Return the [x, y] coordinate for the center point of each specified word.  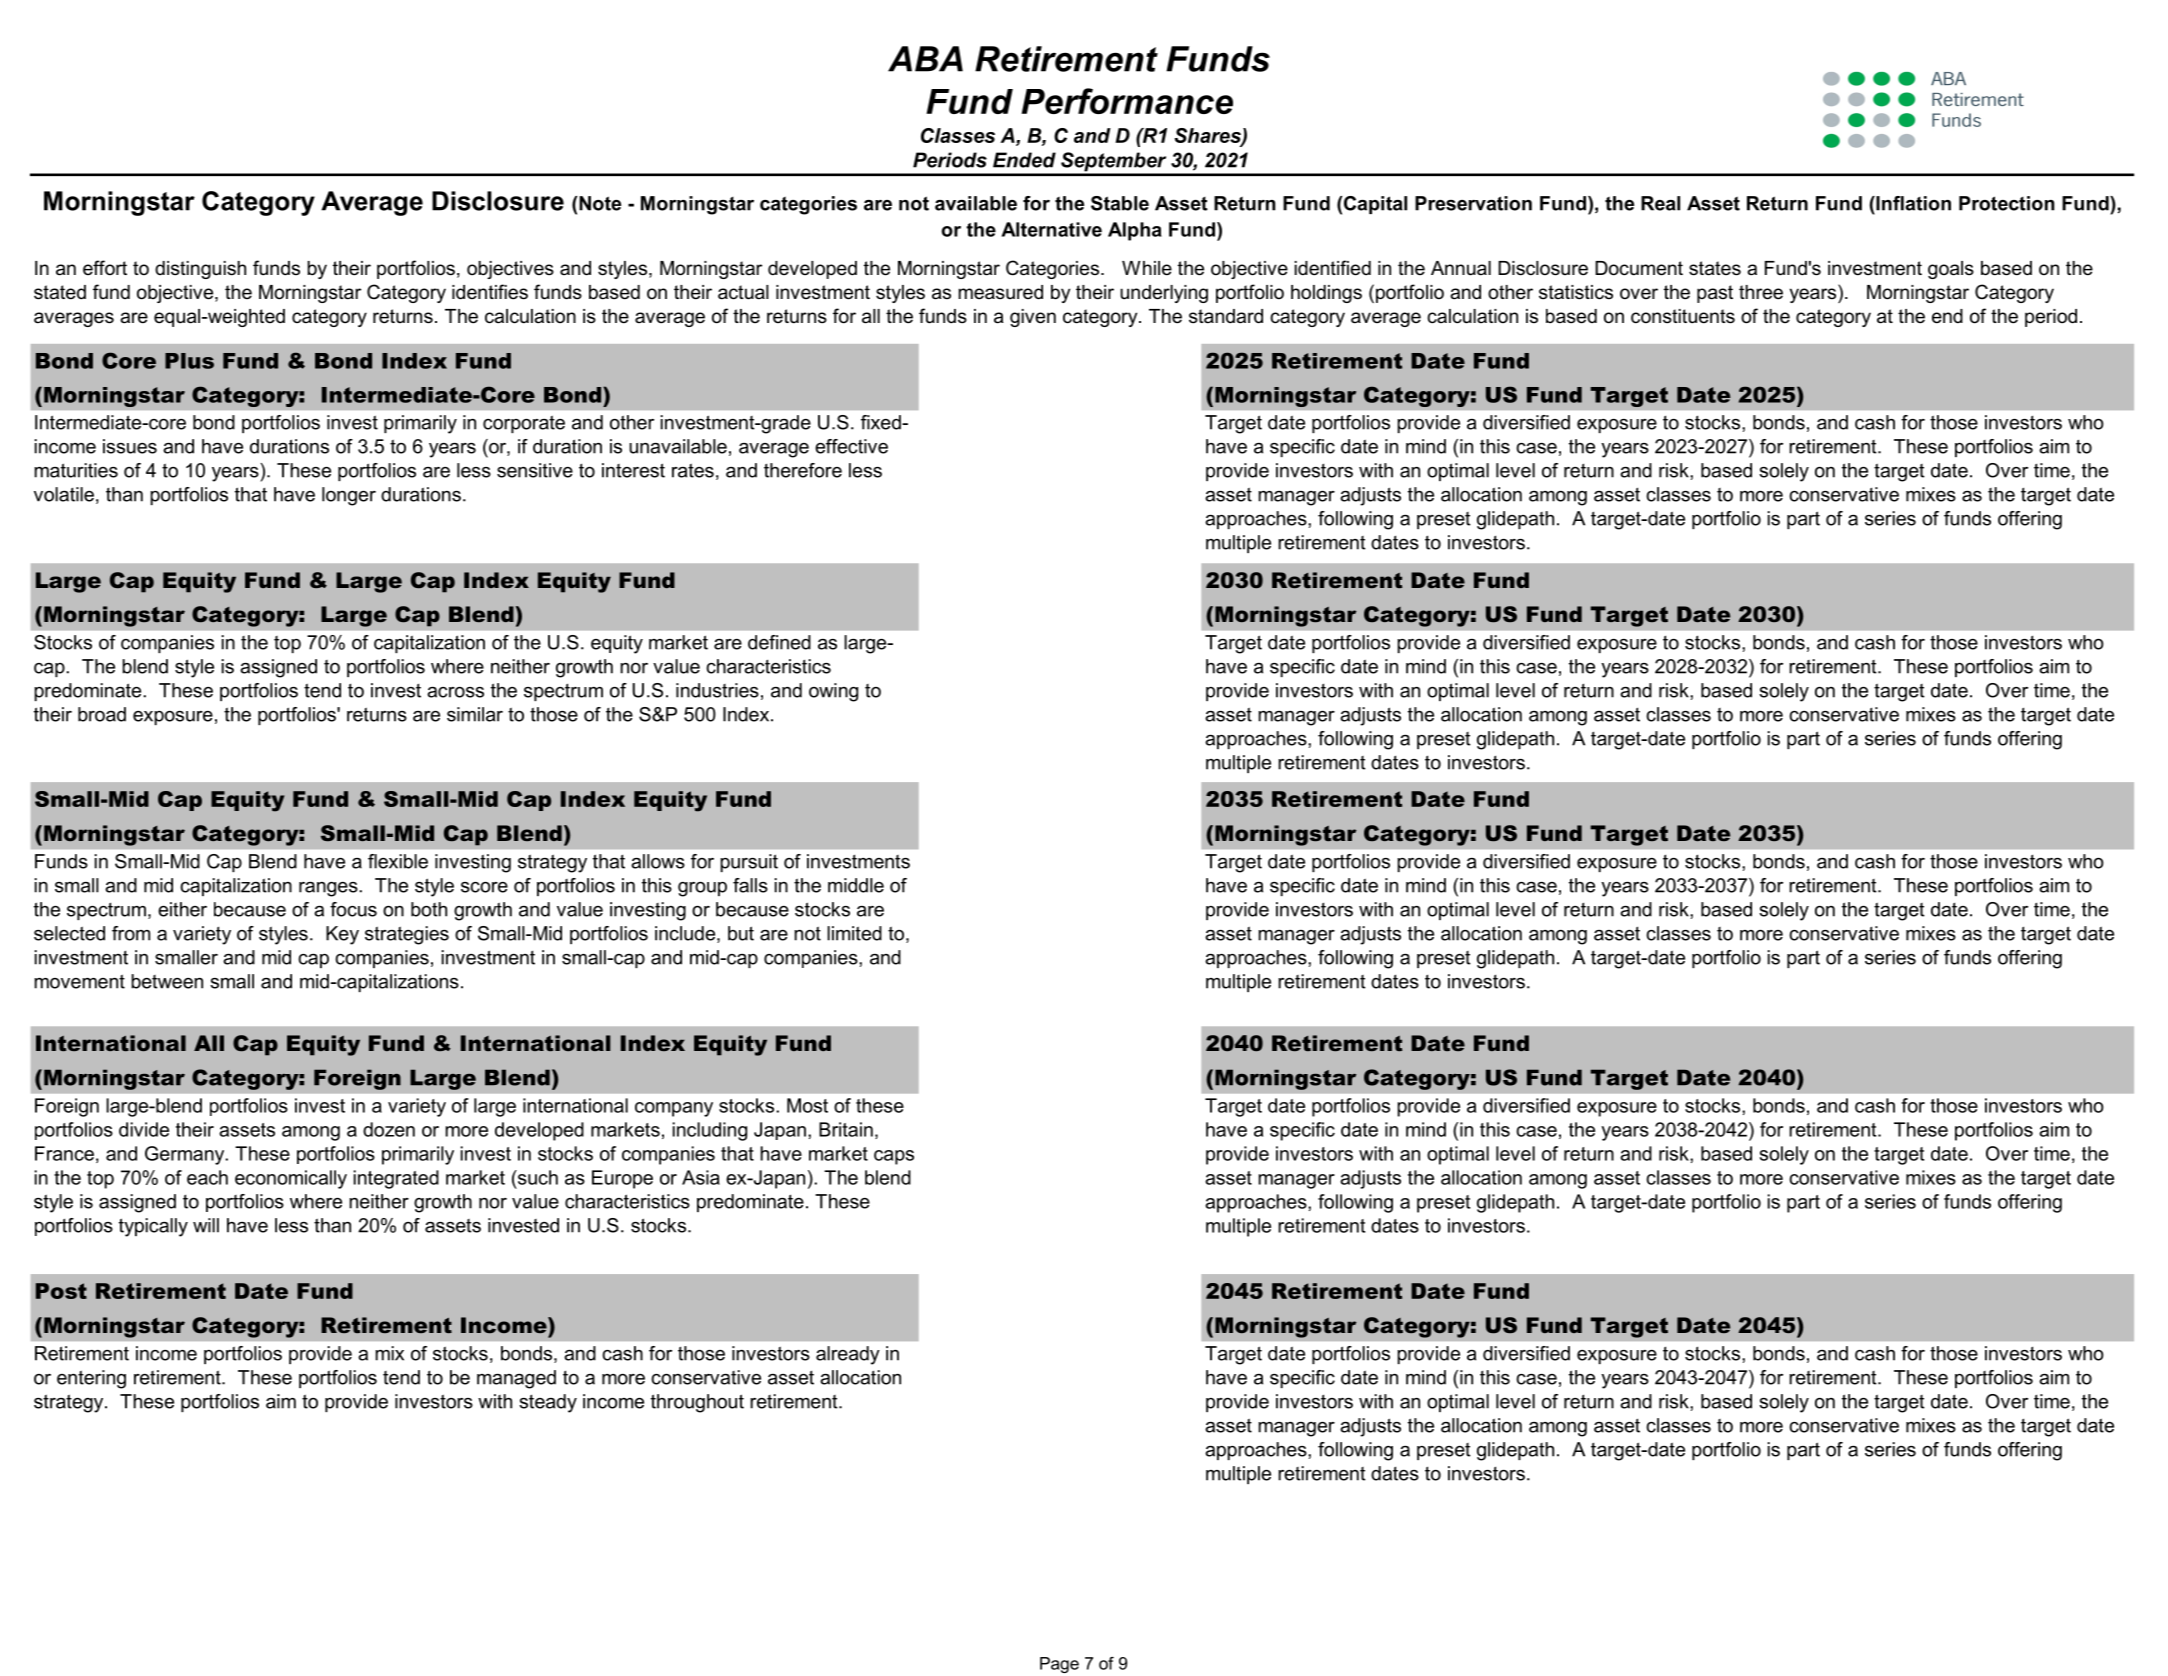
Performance [1127, 101]
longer [349, 496]
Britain [846, 1129]
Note [600, 203]
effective [851, 446]
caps [894, 1157]
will [206, 1225]
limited [854, 933]
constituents [1683, 316]
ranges [329, 889]
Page [1059, 1665]
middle [856, 885]
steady [548, 1403]
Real [1660, 203]
